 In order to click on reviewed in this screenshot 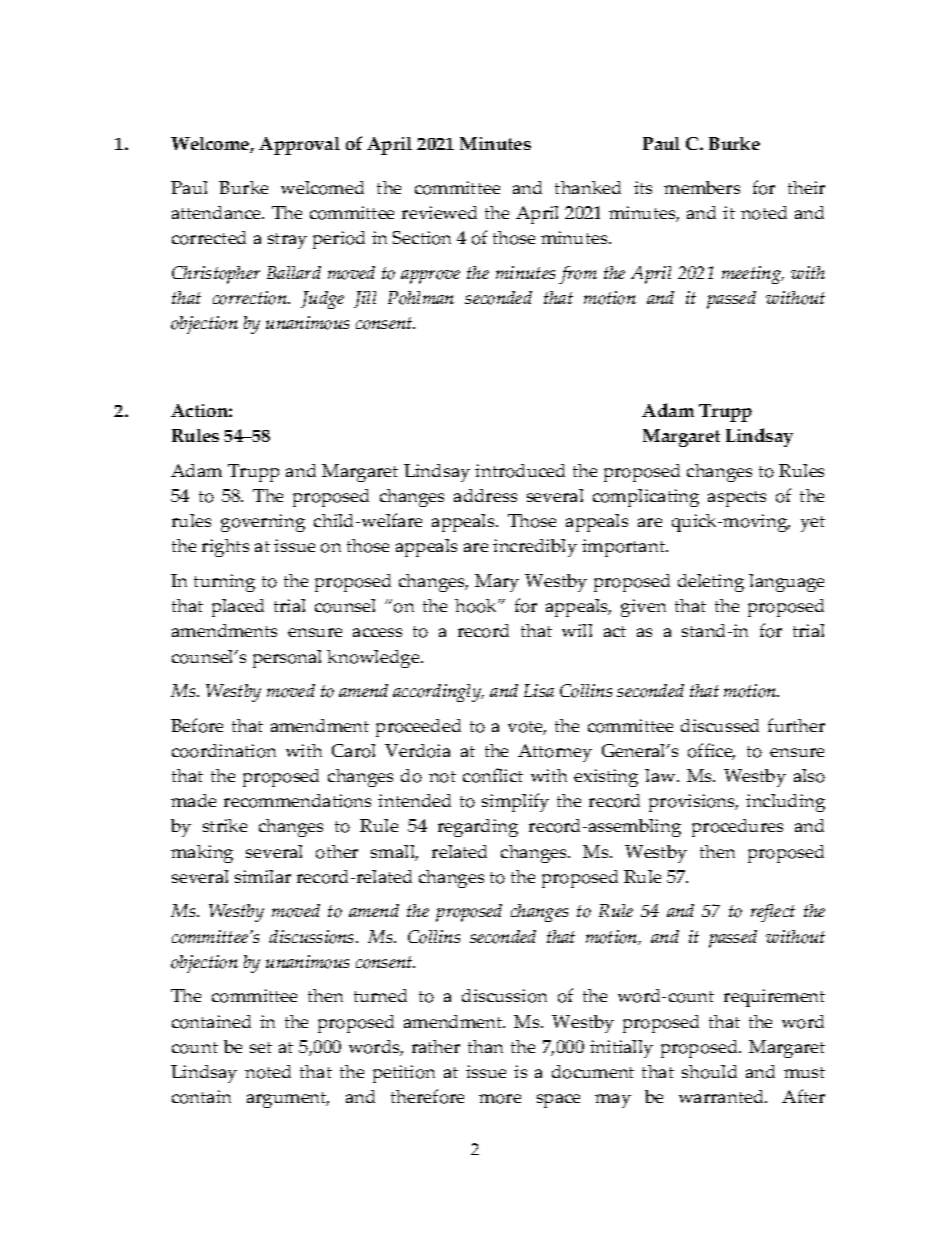, I will do `click(439, 212)`.
